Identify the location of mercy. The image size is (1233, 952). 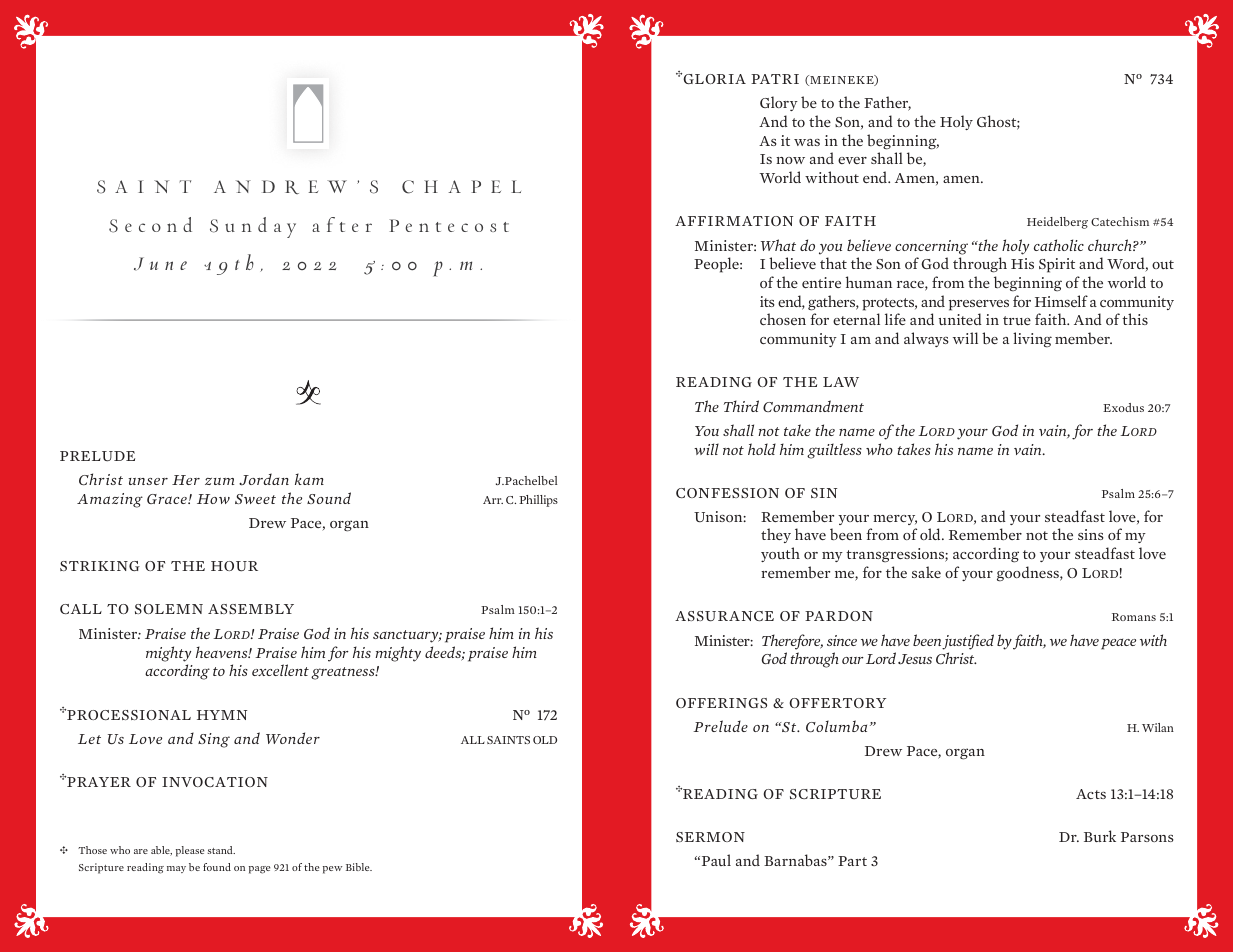
(895, 520).
